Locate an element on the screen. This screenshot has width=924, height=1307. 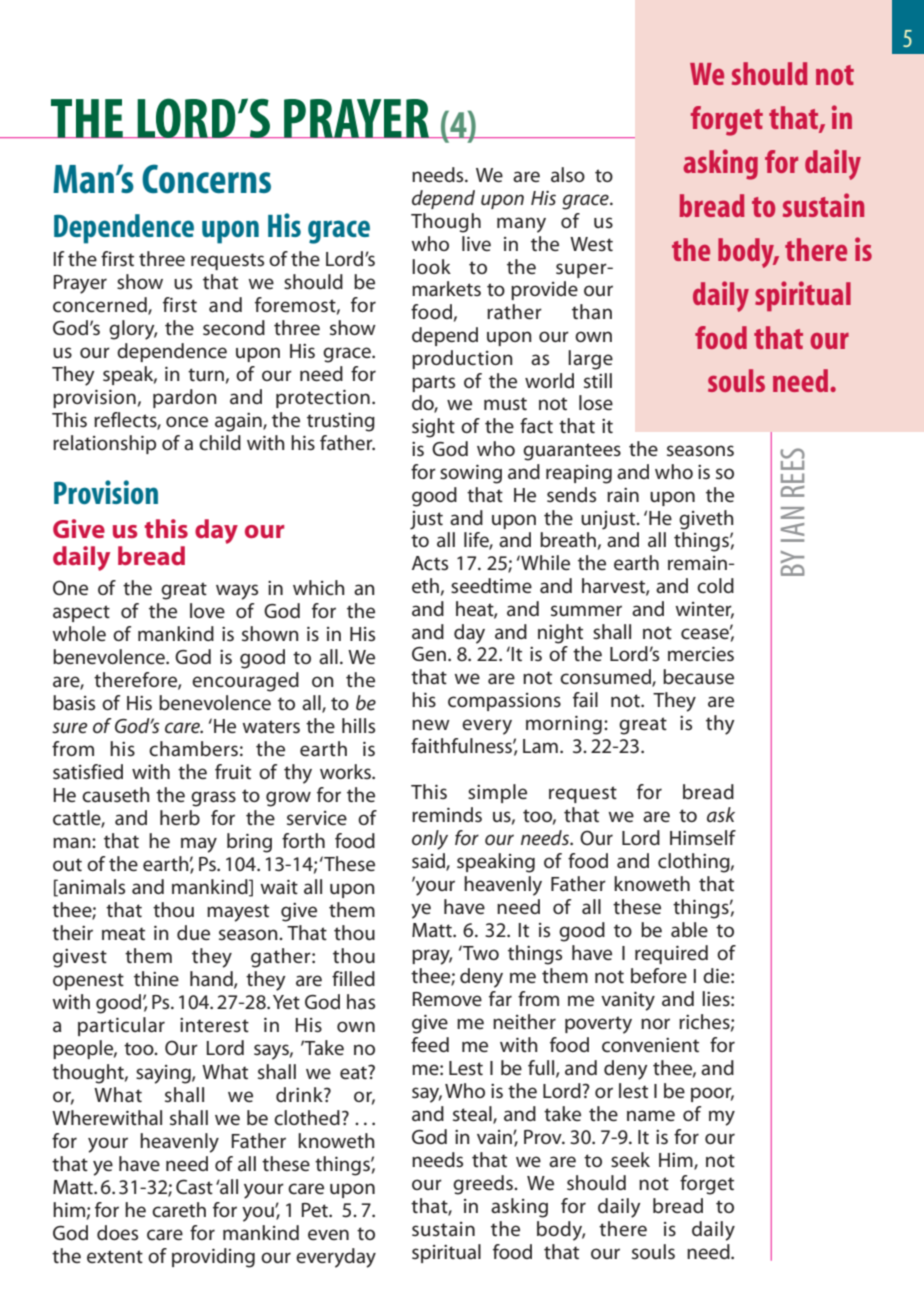
able is located at coordinates (689, 930).
